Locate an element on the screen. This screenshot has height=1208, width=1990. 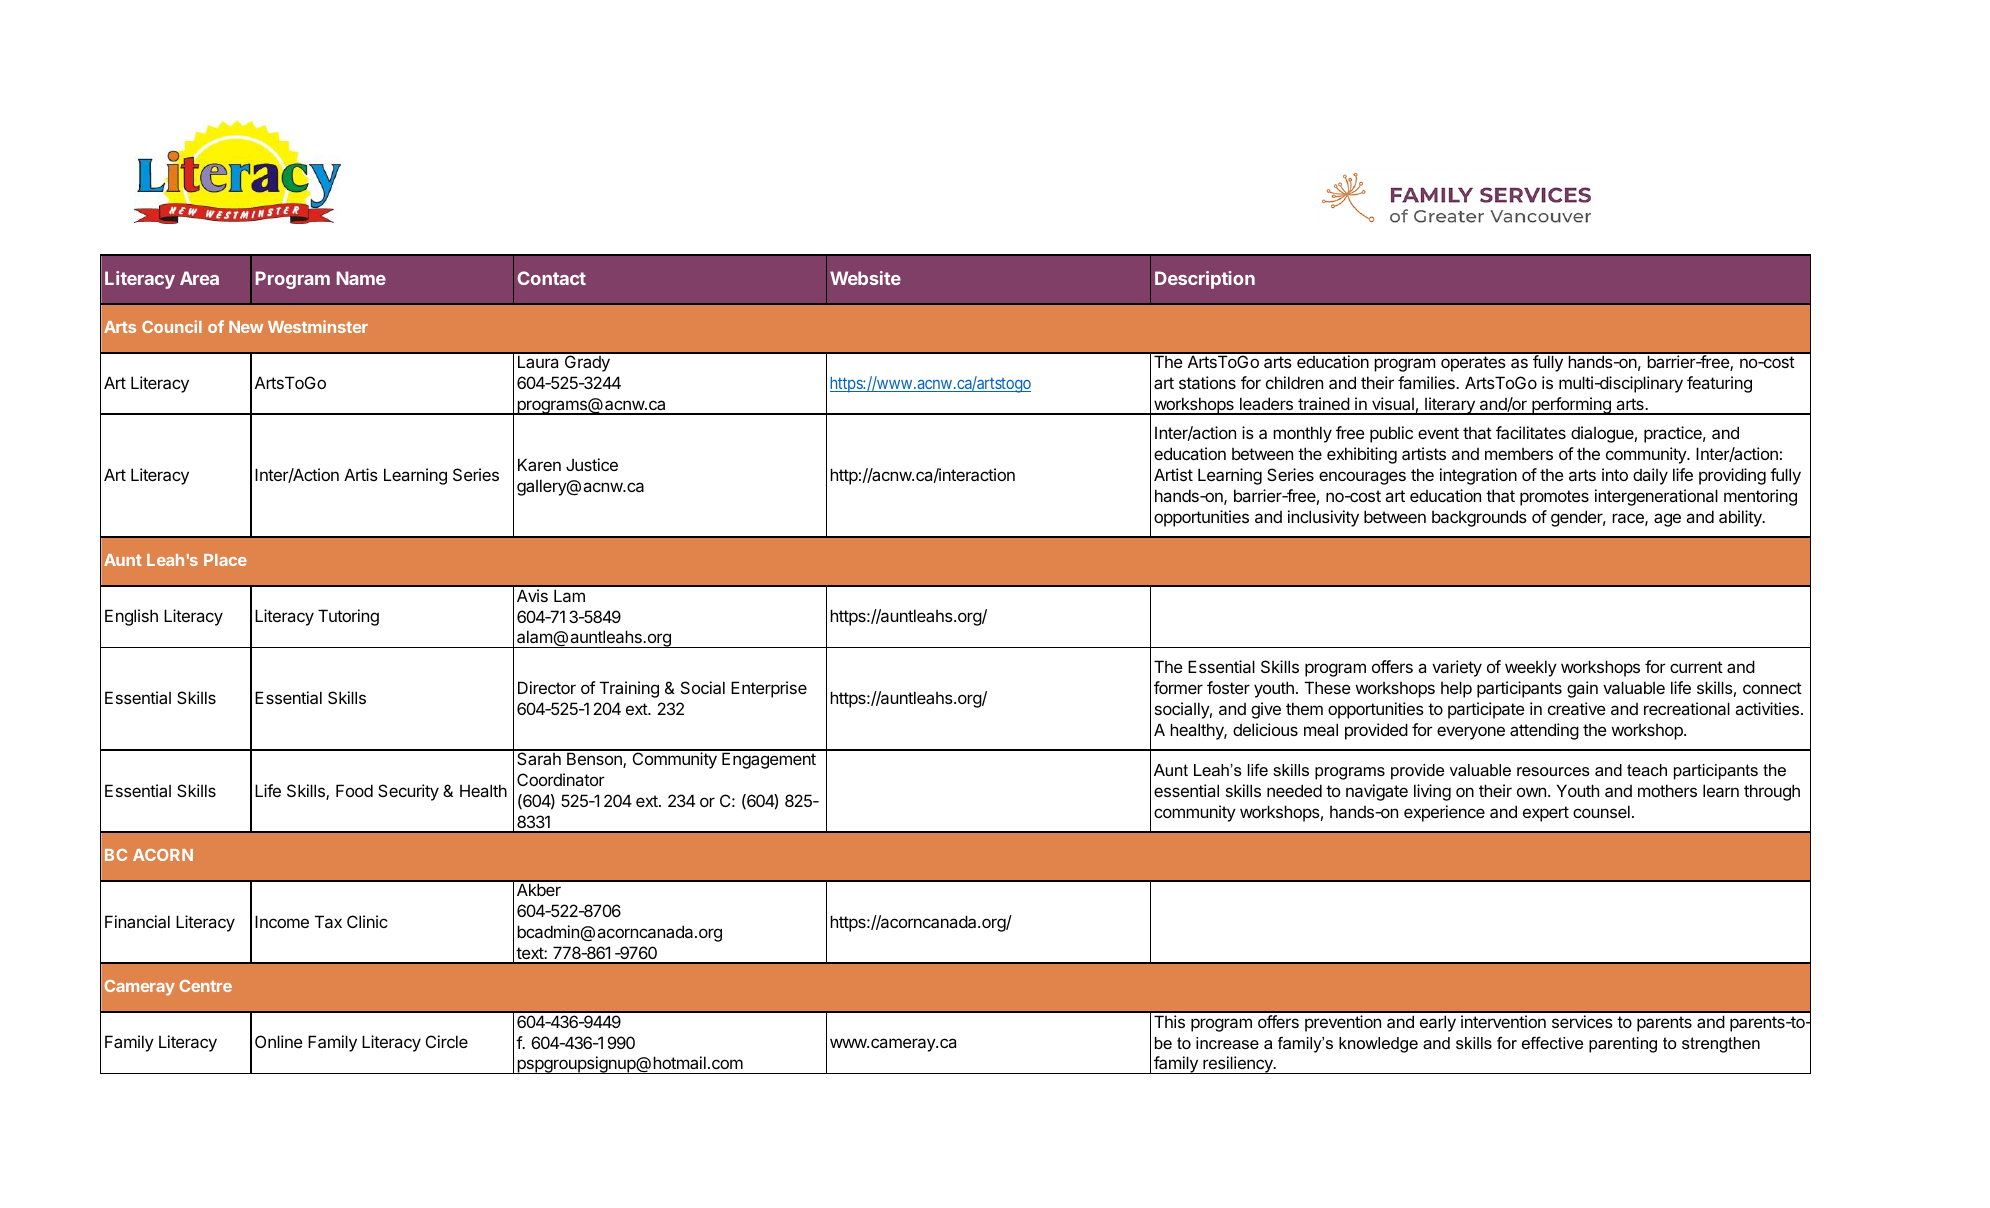
inclusivity is located at coordinates (1323, 518).
